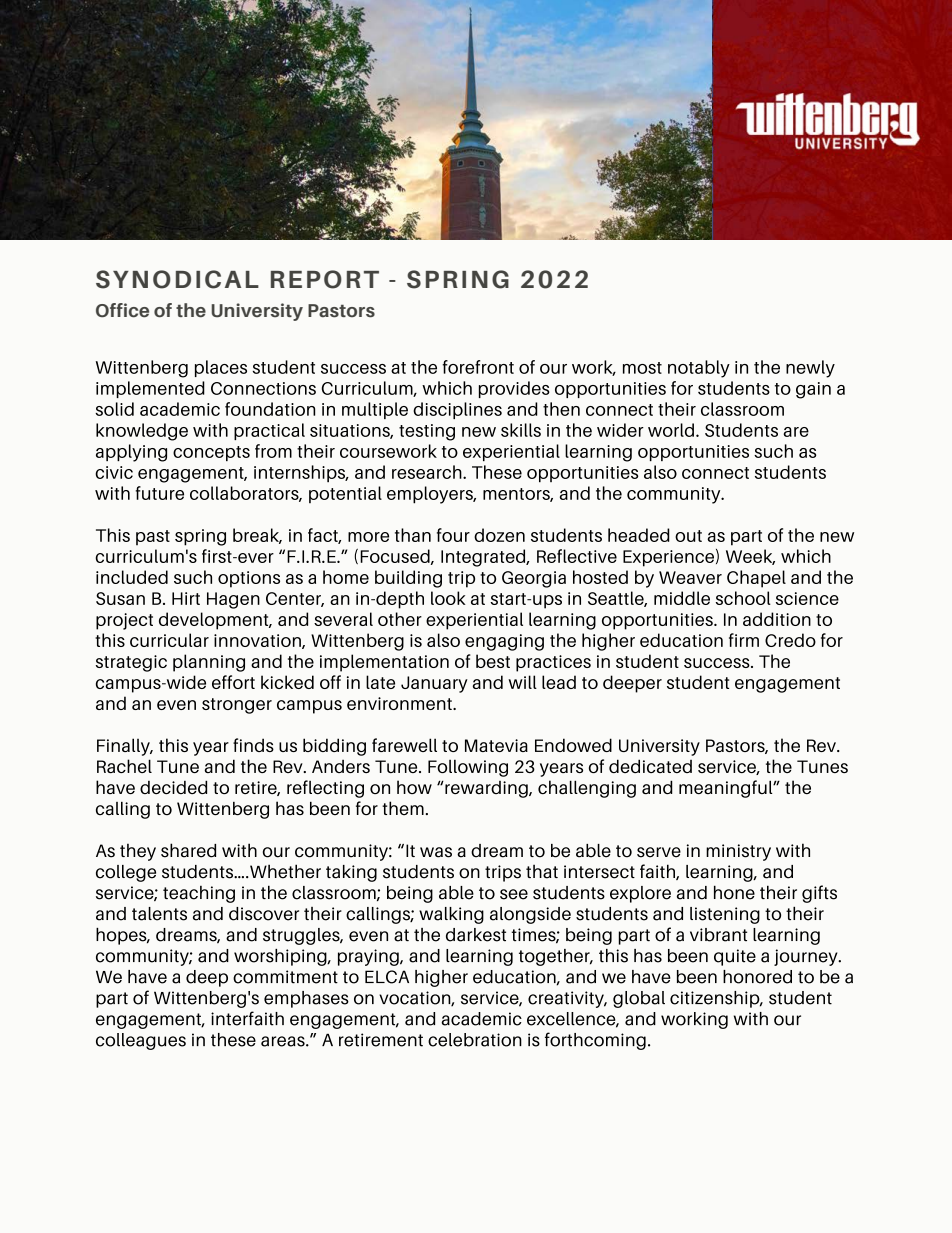 Image resolution: width=952 pixels, height=1233 pixels. Describe the element at coordinates (699, 369) in the screenshot. I see `notably` at that location.
